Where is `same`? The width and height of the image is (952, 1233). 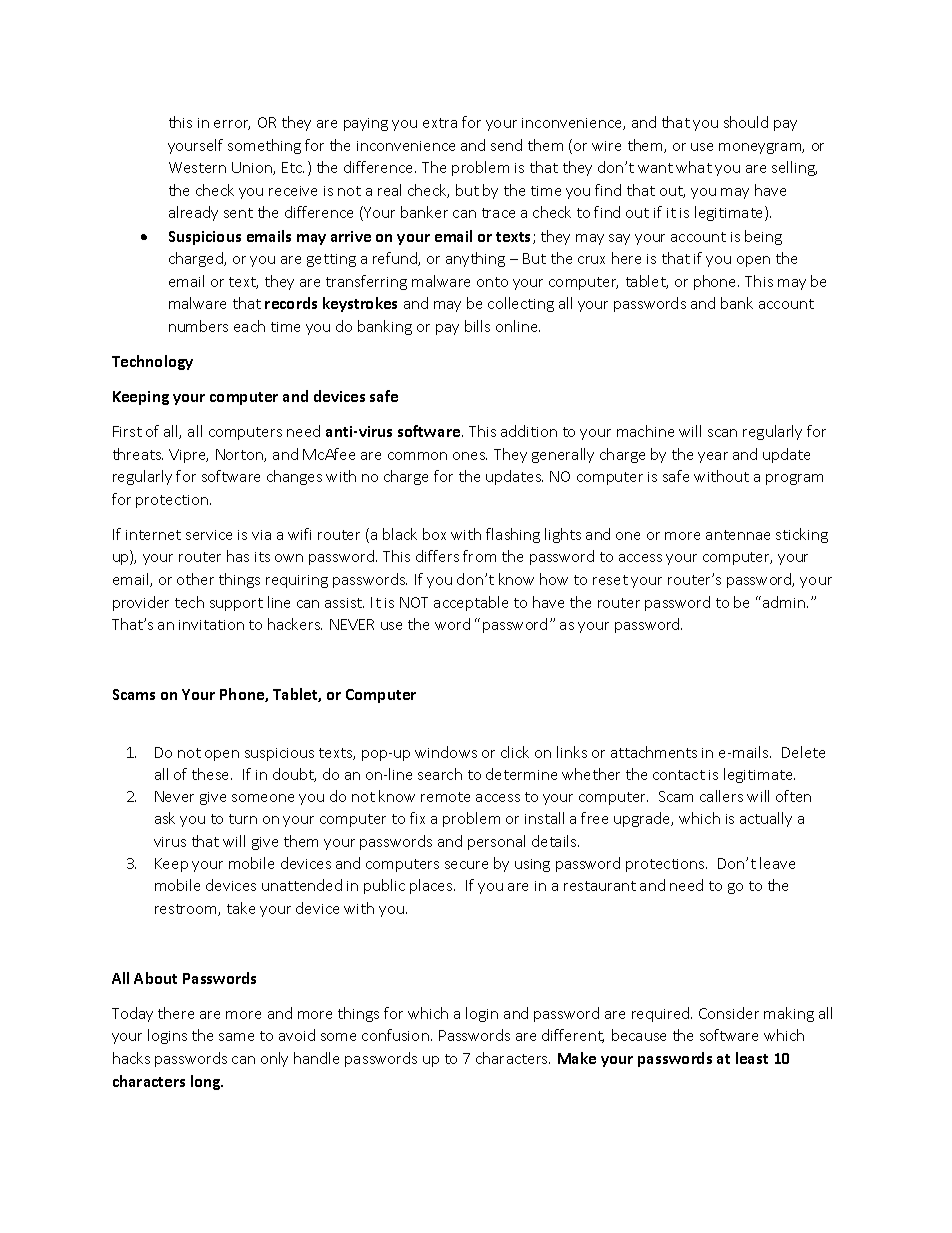
same is located at coordinates (236, 1037).
